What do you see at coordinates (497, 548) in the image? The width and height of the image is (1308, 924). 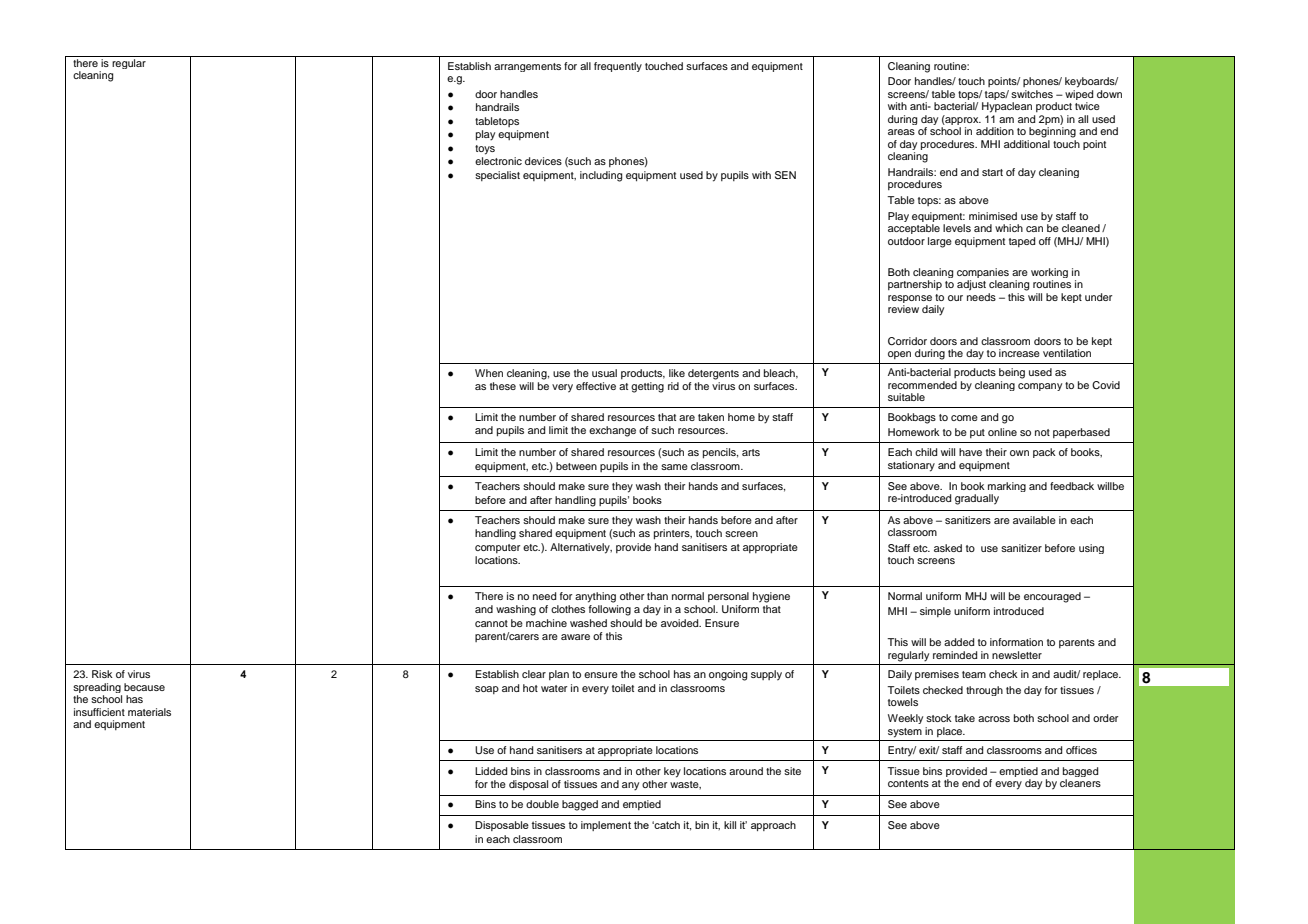 I see `computer` at bounding box center [497, 548].
